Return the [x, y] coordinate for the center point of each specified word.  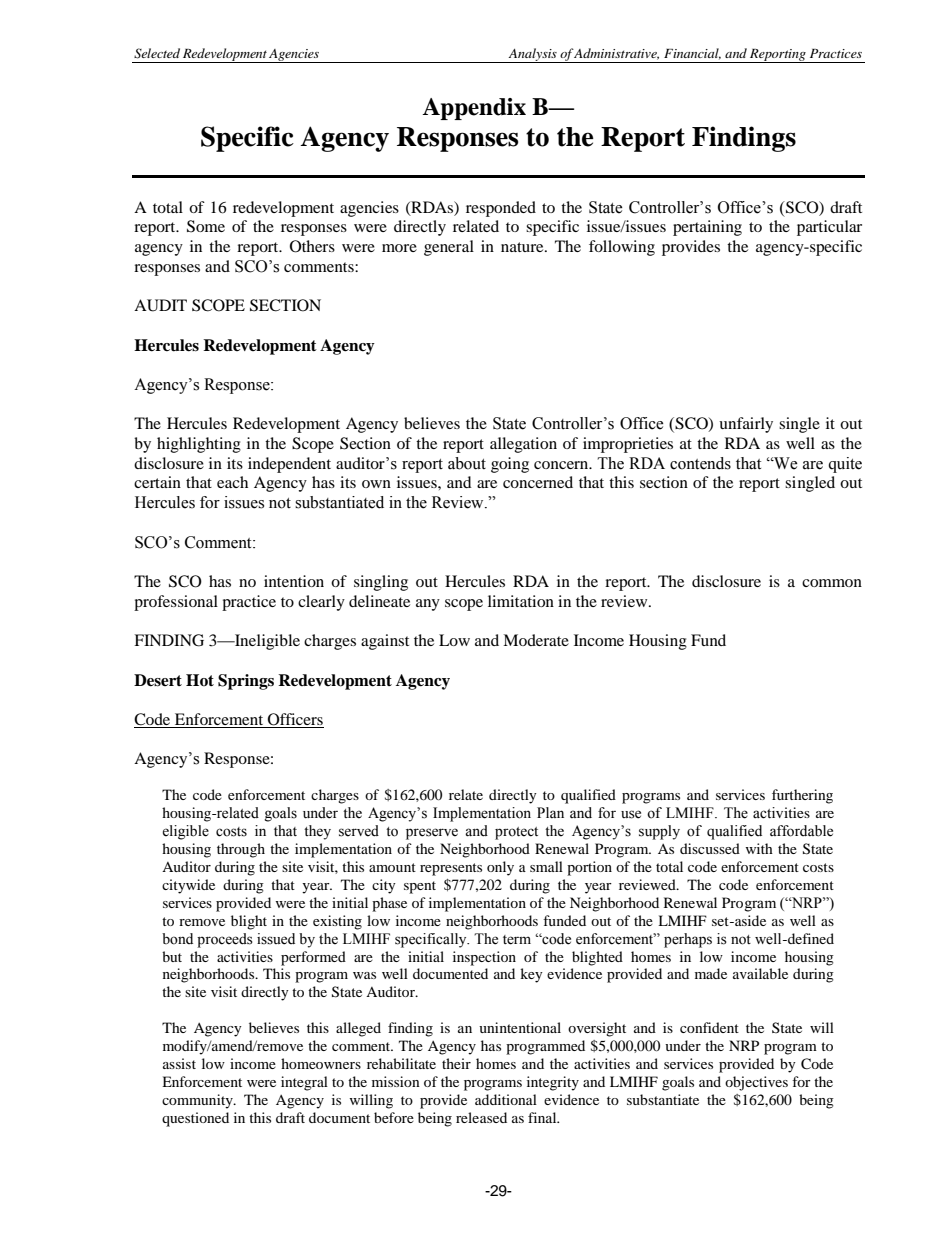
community [198, 1101]
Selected [157, 53]
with [759, 848]
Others [312, 246]
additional [506, 1099]
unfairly [746, 425]
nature [523, 247]
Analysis [532, 55]
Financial [692, 54]
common [832, 583]
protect [516, 833]
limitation [521, 601]
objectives [756, 1083]
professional [176, 603]
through [241, 850]
